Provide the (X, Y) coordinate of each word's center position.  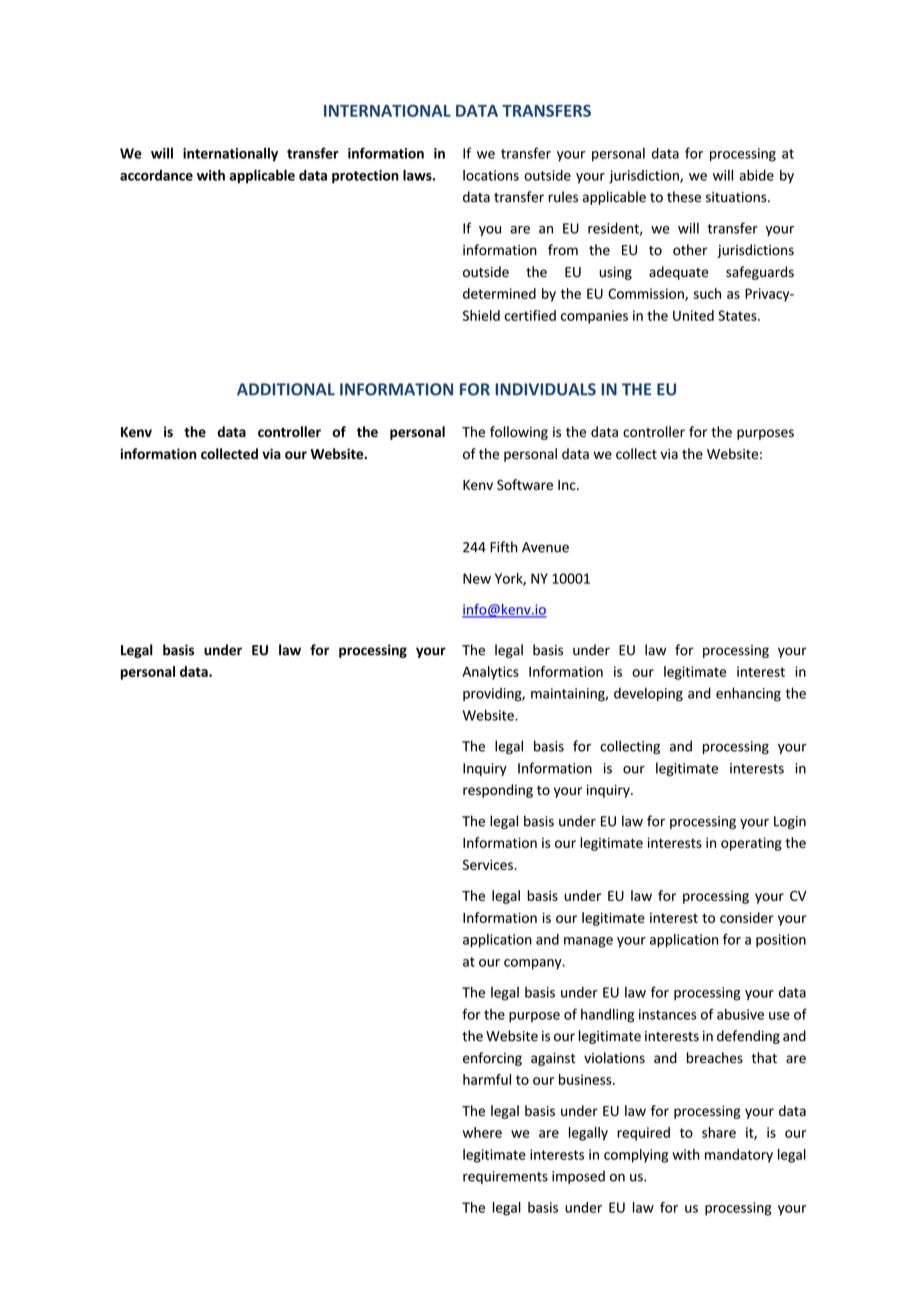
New (477, 578)
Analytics (490, 673)
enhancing (748, 694)
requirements (505, 1177)
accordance (156, 175)
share (719, 1132)
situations (737, 197)
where (482, 1132)
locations (491, 175)
